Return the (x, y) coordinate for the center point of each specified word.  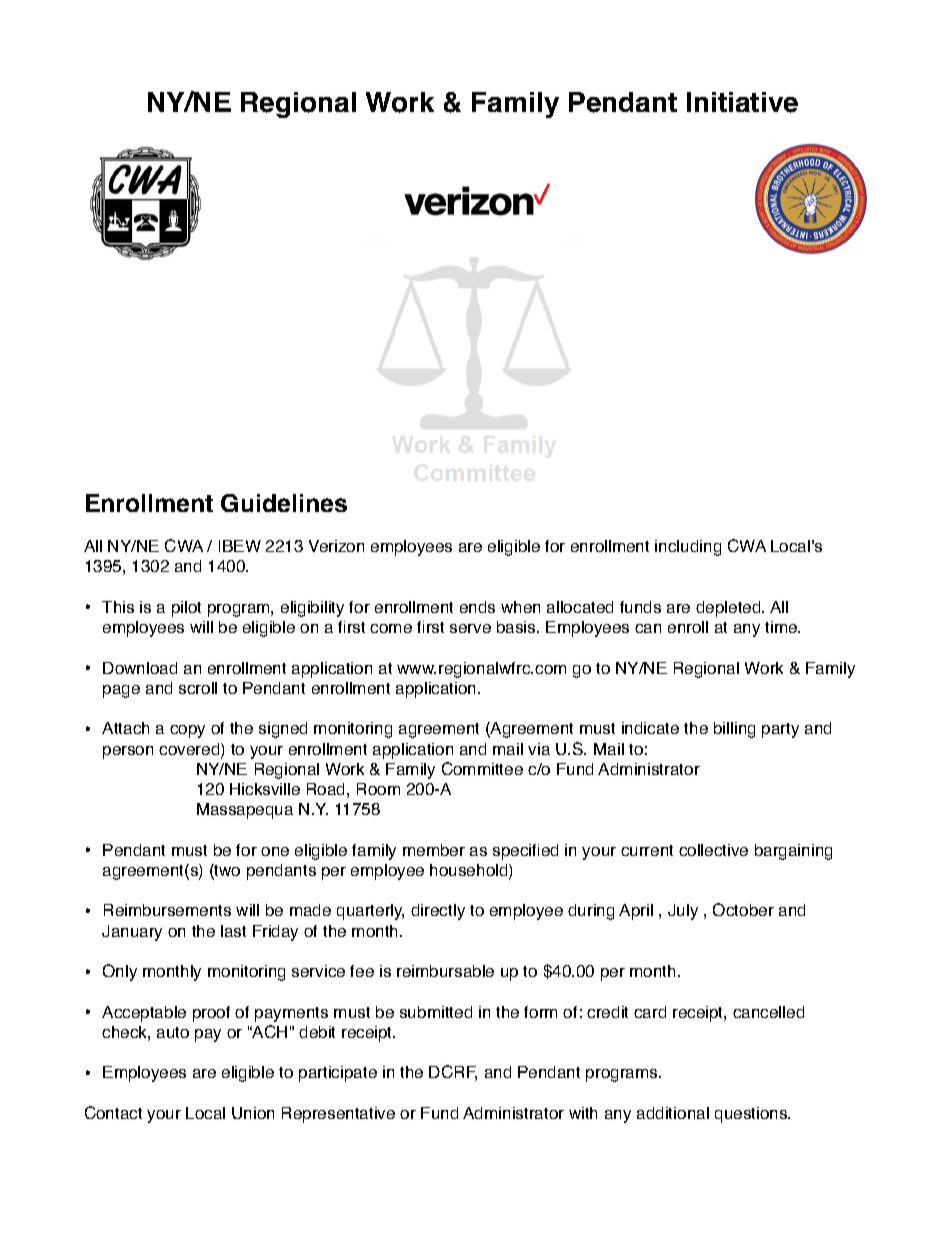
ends (477, 607)
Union (253, 1113)
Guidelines (284, 503)
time (782, 627)
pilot (186, 609)
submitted (436, 1012)
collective (713, 850)
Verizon (336, 546)
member (434, 850)
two (226, 871)
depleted (729, 609)
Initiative (742, 102)
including (688, 548)
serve (470, 628)
